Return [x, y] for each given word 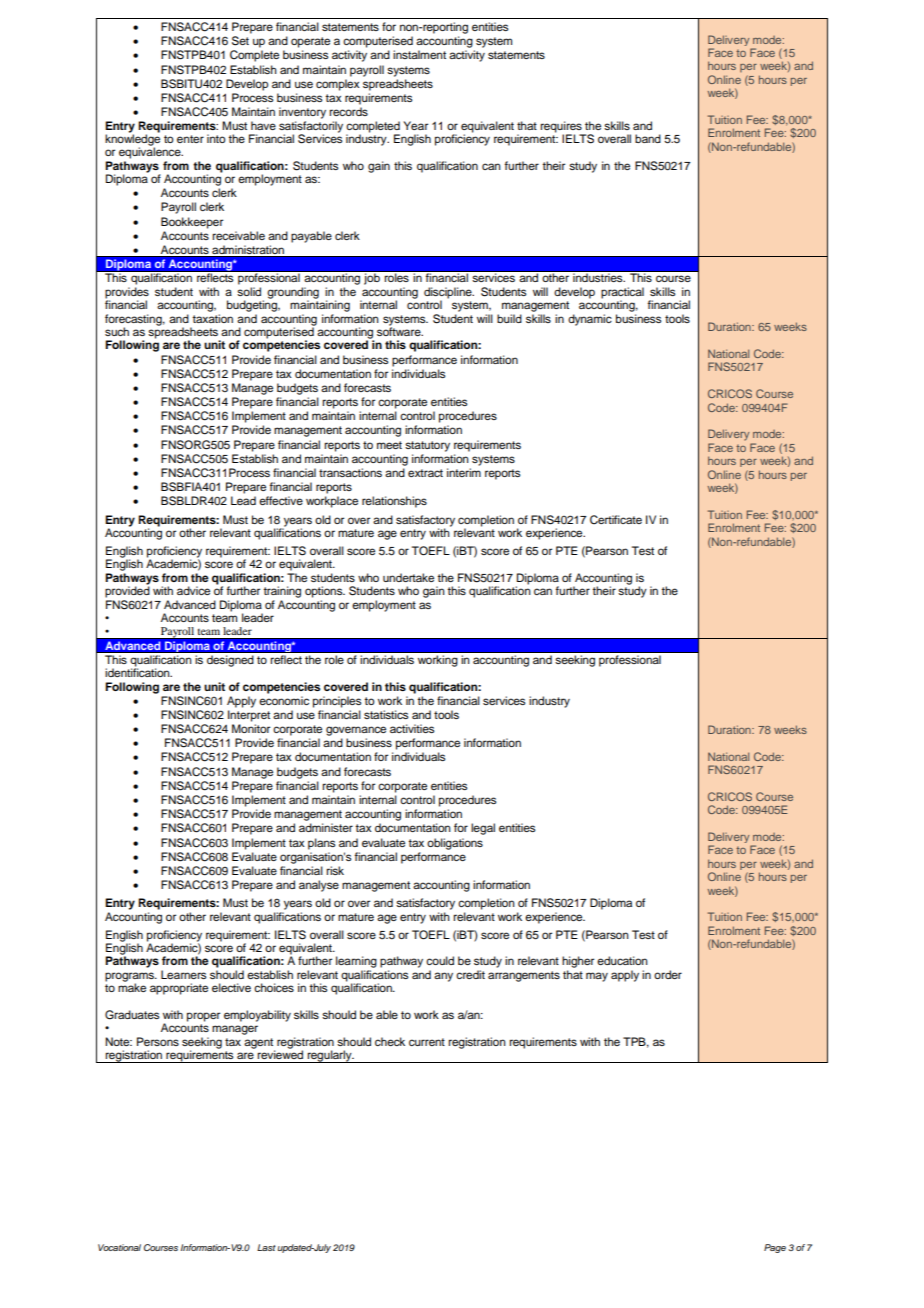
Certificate [616, 520]
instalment [419, 54]
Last [266, 1247]
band [648, 138]
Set [240, 41]
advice [193, 590]
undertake [408, 577]
